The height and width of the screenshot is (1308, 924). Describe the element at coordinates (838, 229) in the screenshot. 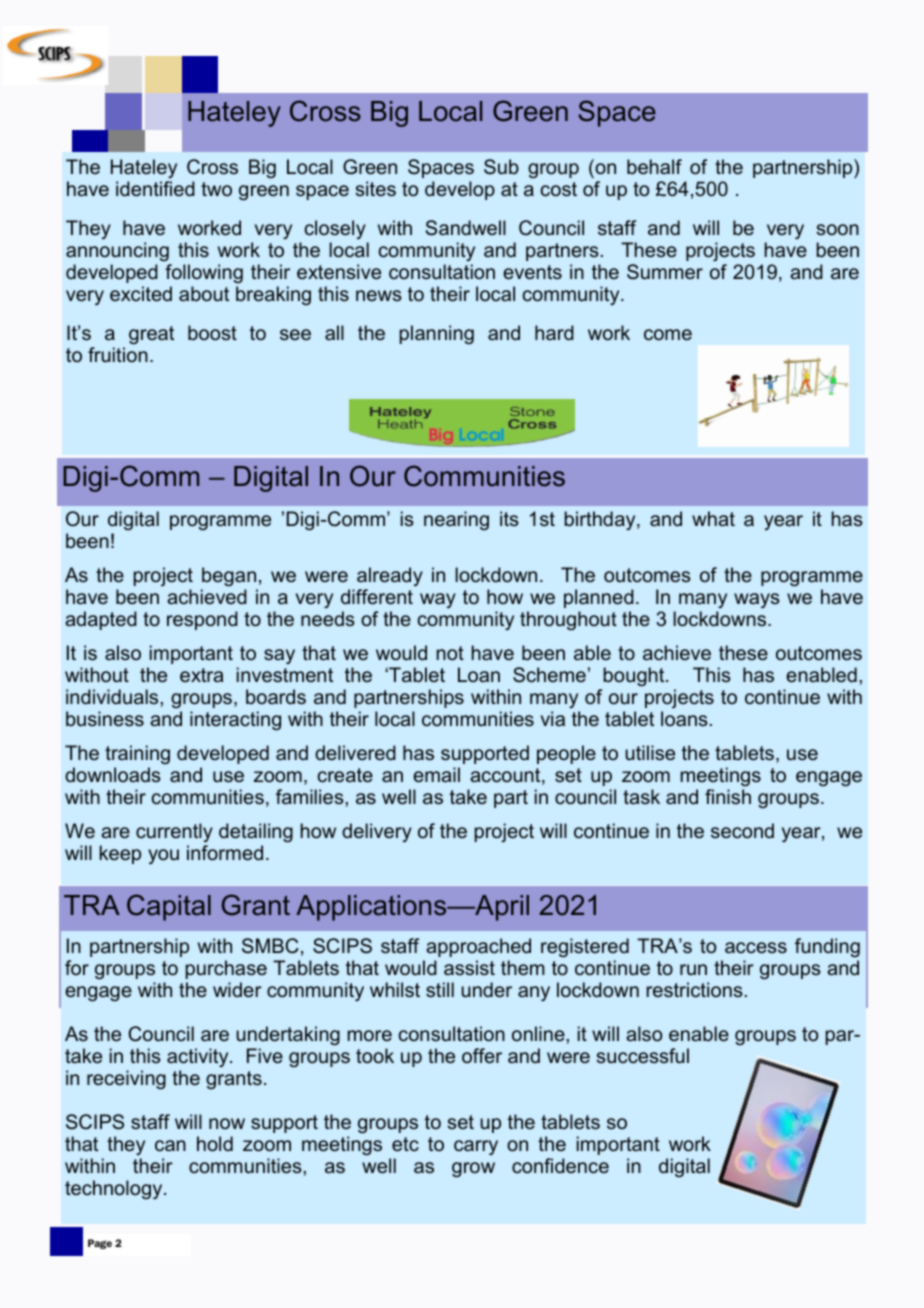

I see `soon` at that location.
